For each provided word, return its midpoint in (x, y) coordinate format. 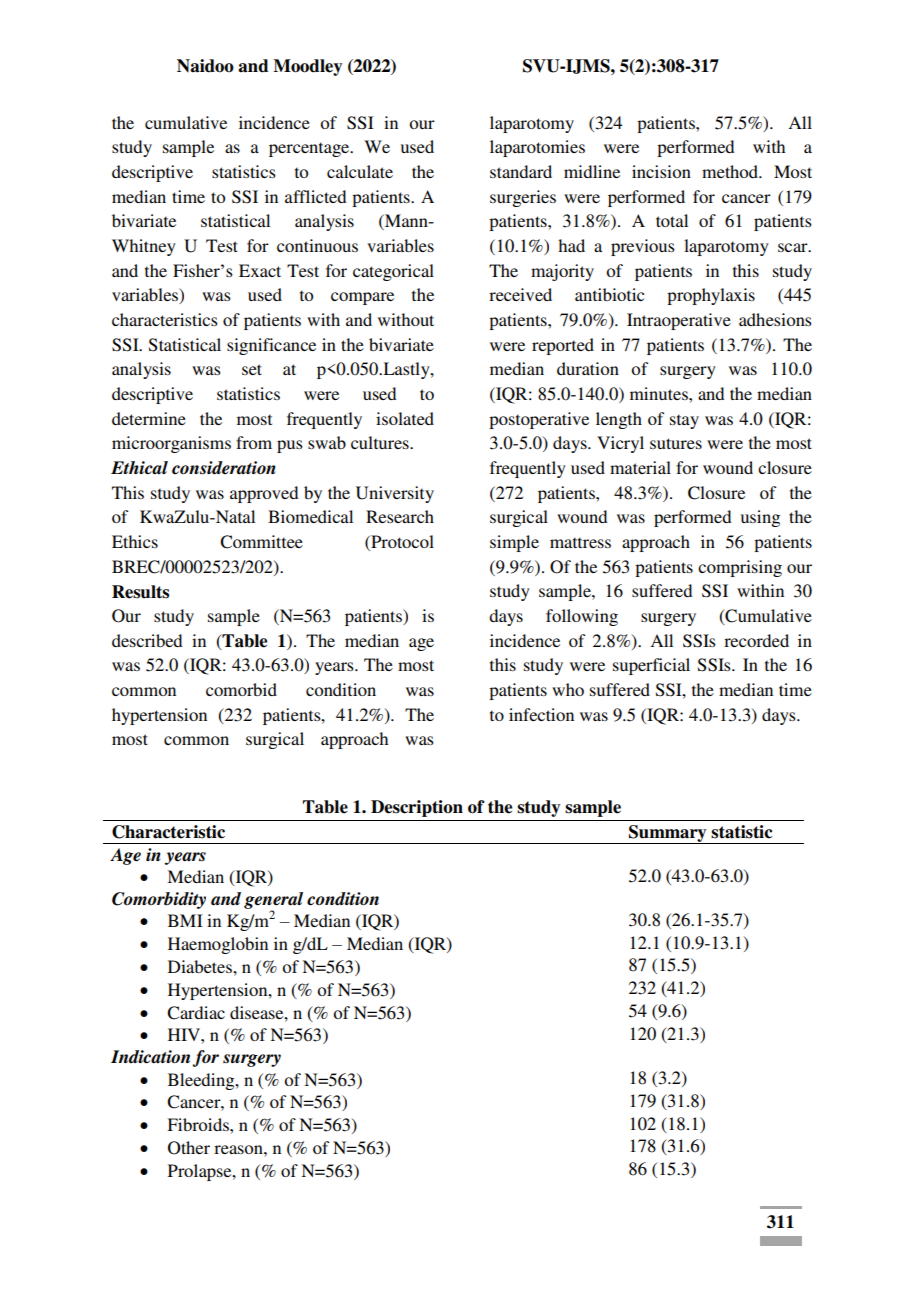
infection (541, 714)
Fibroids (199, 1124)
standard (521, 171)
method (731, 171)
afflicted (315, 196)
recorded (756, 640)
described (147, 640)
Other (189, 1148)
